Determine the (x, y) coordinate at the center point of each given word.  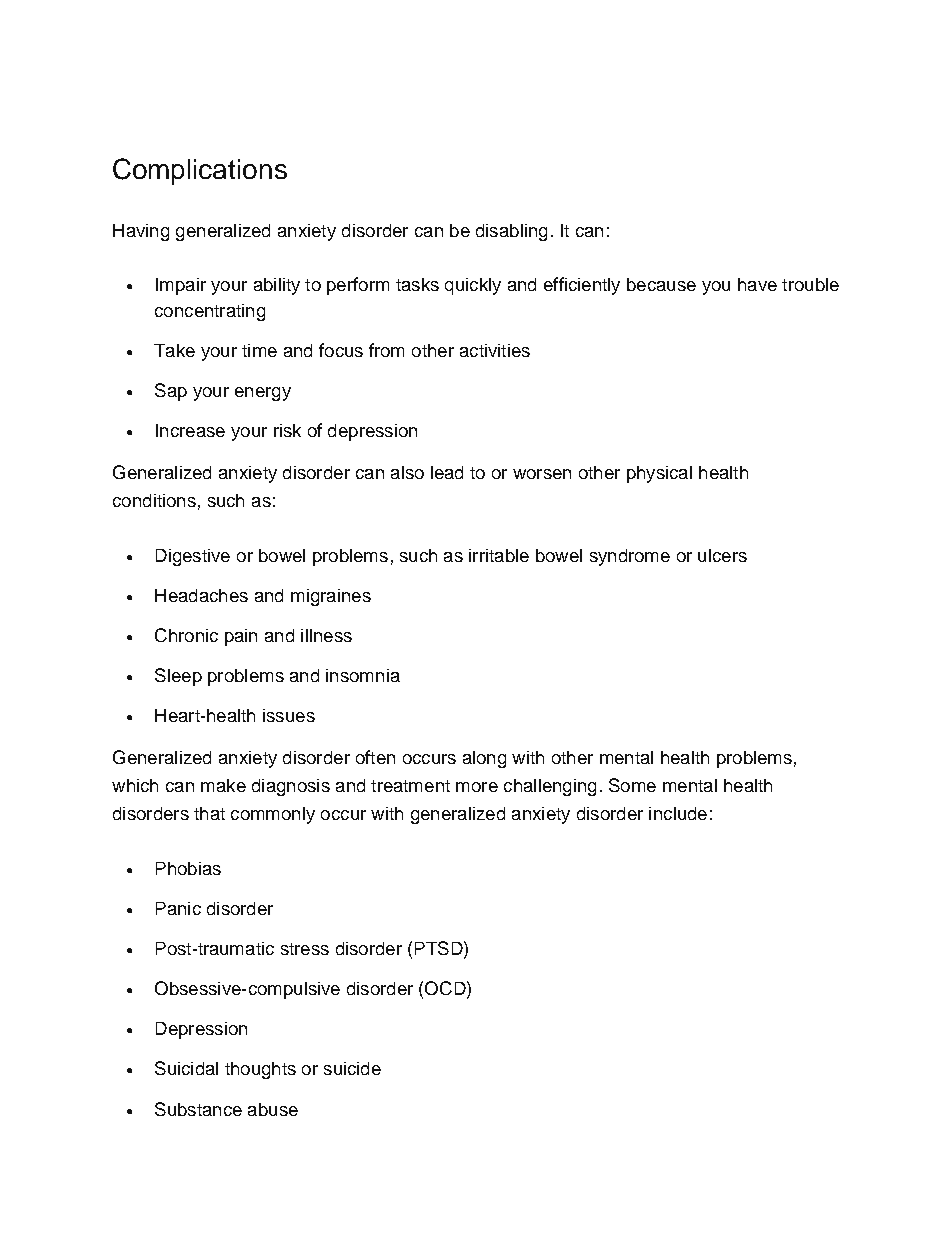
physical (659, 474)
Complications (200, 171)
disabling (511, 232)
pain (241, 637)
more (477, 787)
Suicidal (186, 1068)
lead (447, 472)
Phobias (188, 868)
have (757, 284)
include (678, 813)
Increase (190, 430)
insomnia (363, 675)
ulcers (722, 555)
